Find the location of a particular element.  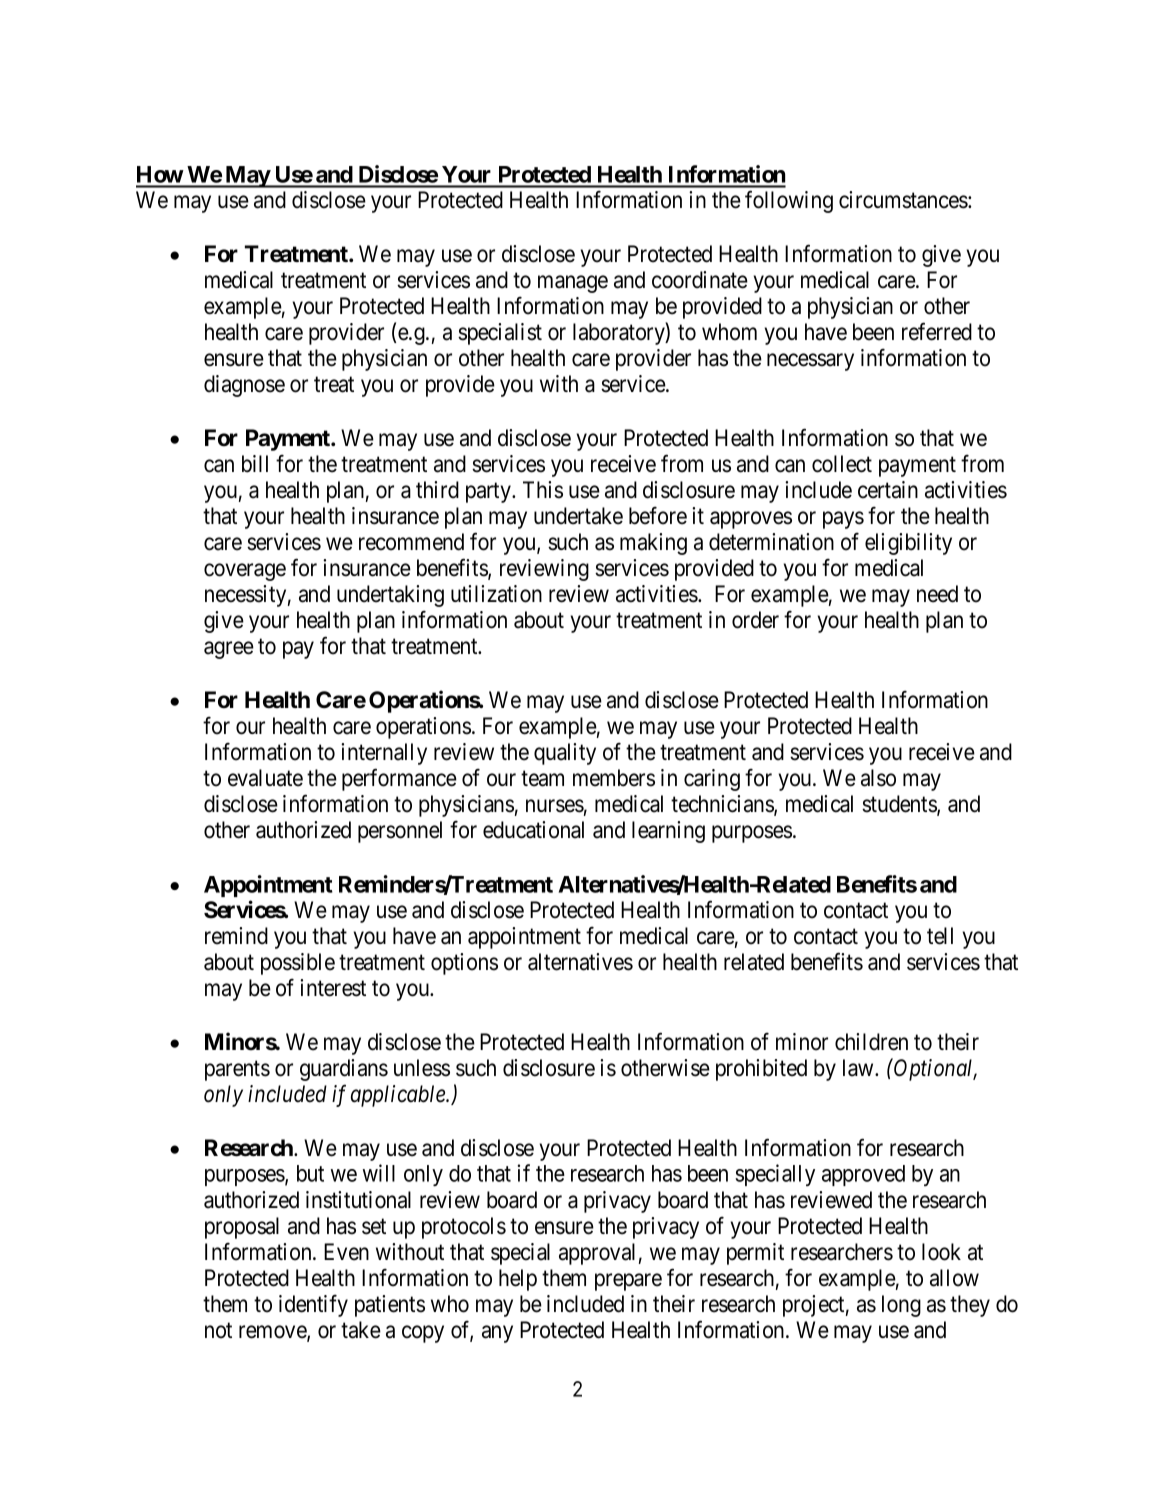

members is located at coordinates (614, 778).
